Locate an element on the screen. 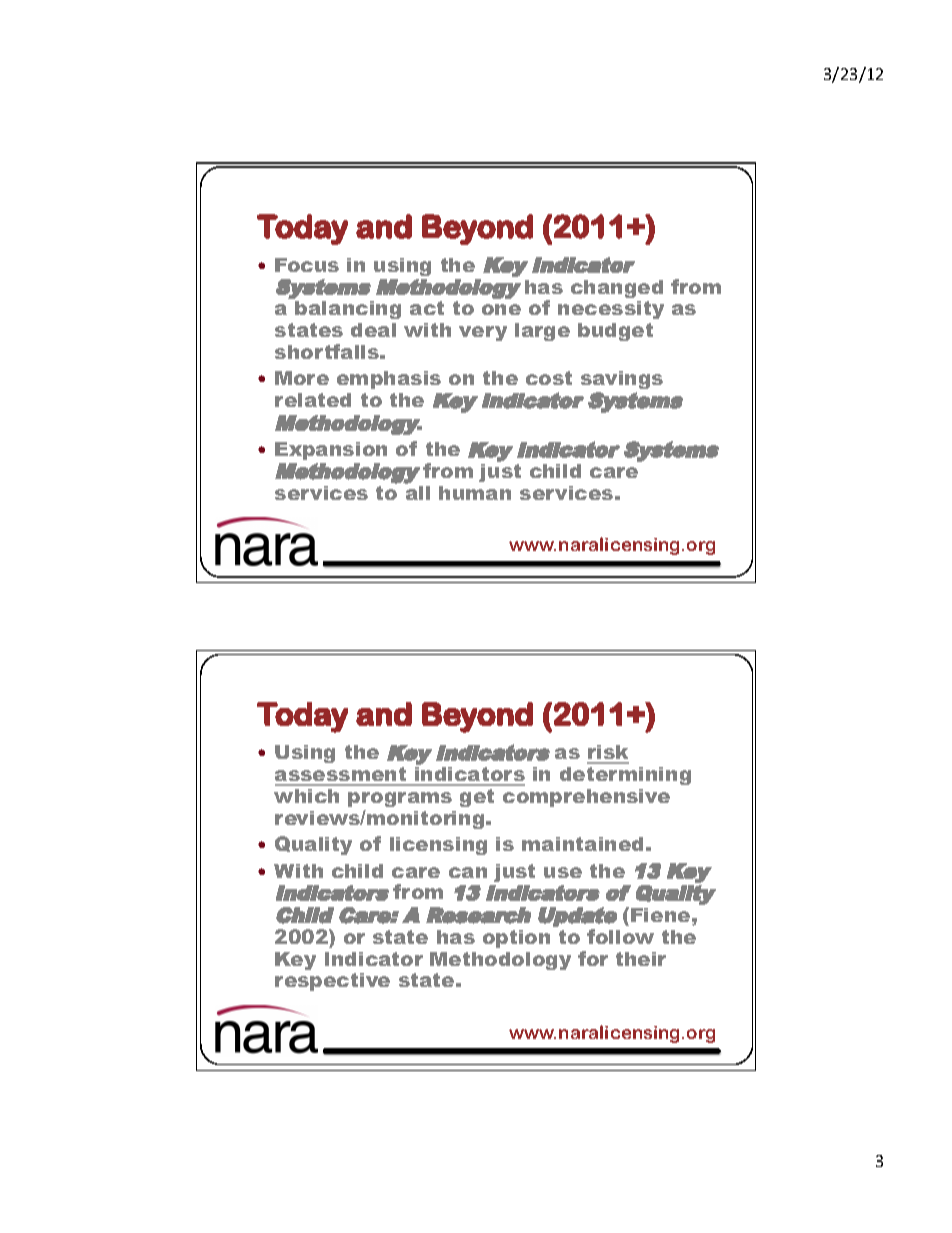 The height and width of the screenshot is (1233, 952). Expansion is located at coordinates (331, 451).
